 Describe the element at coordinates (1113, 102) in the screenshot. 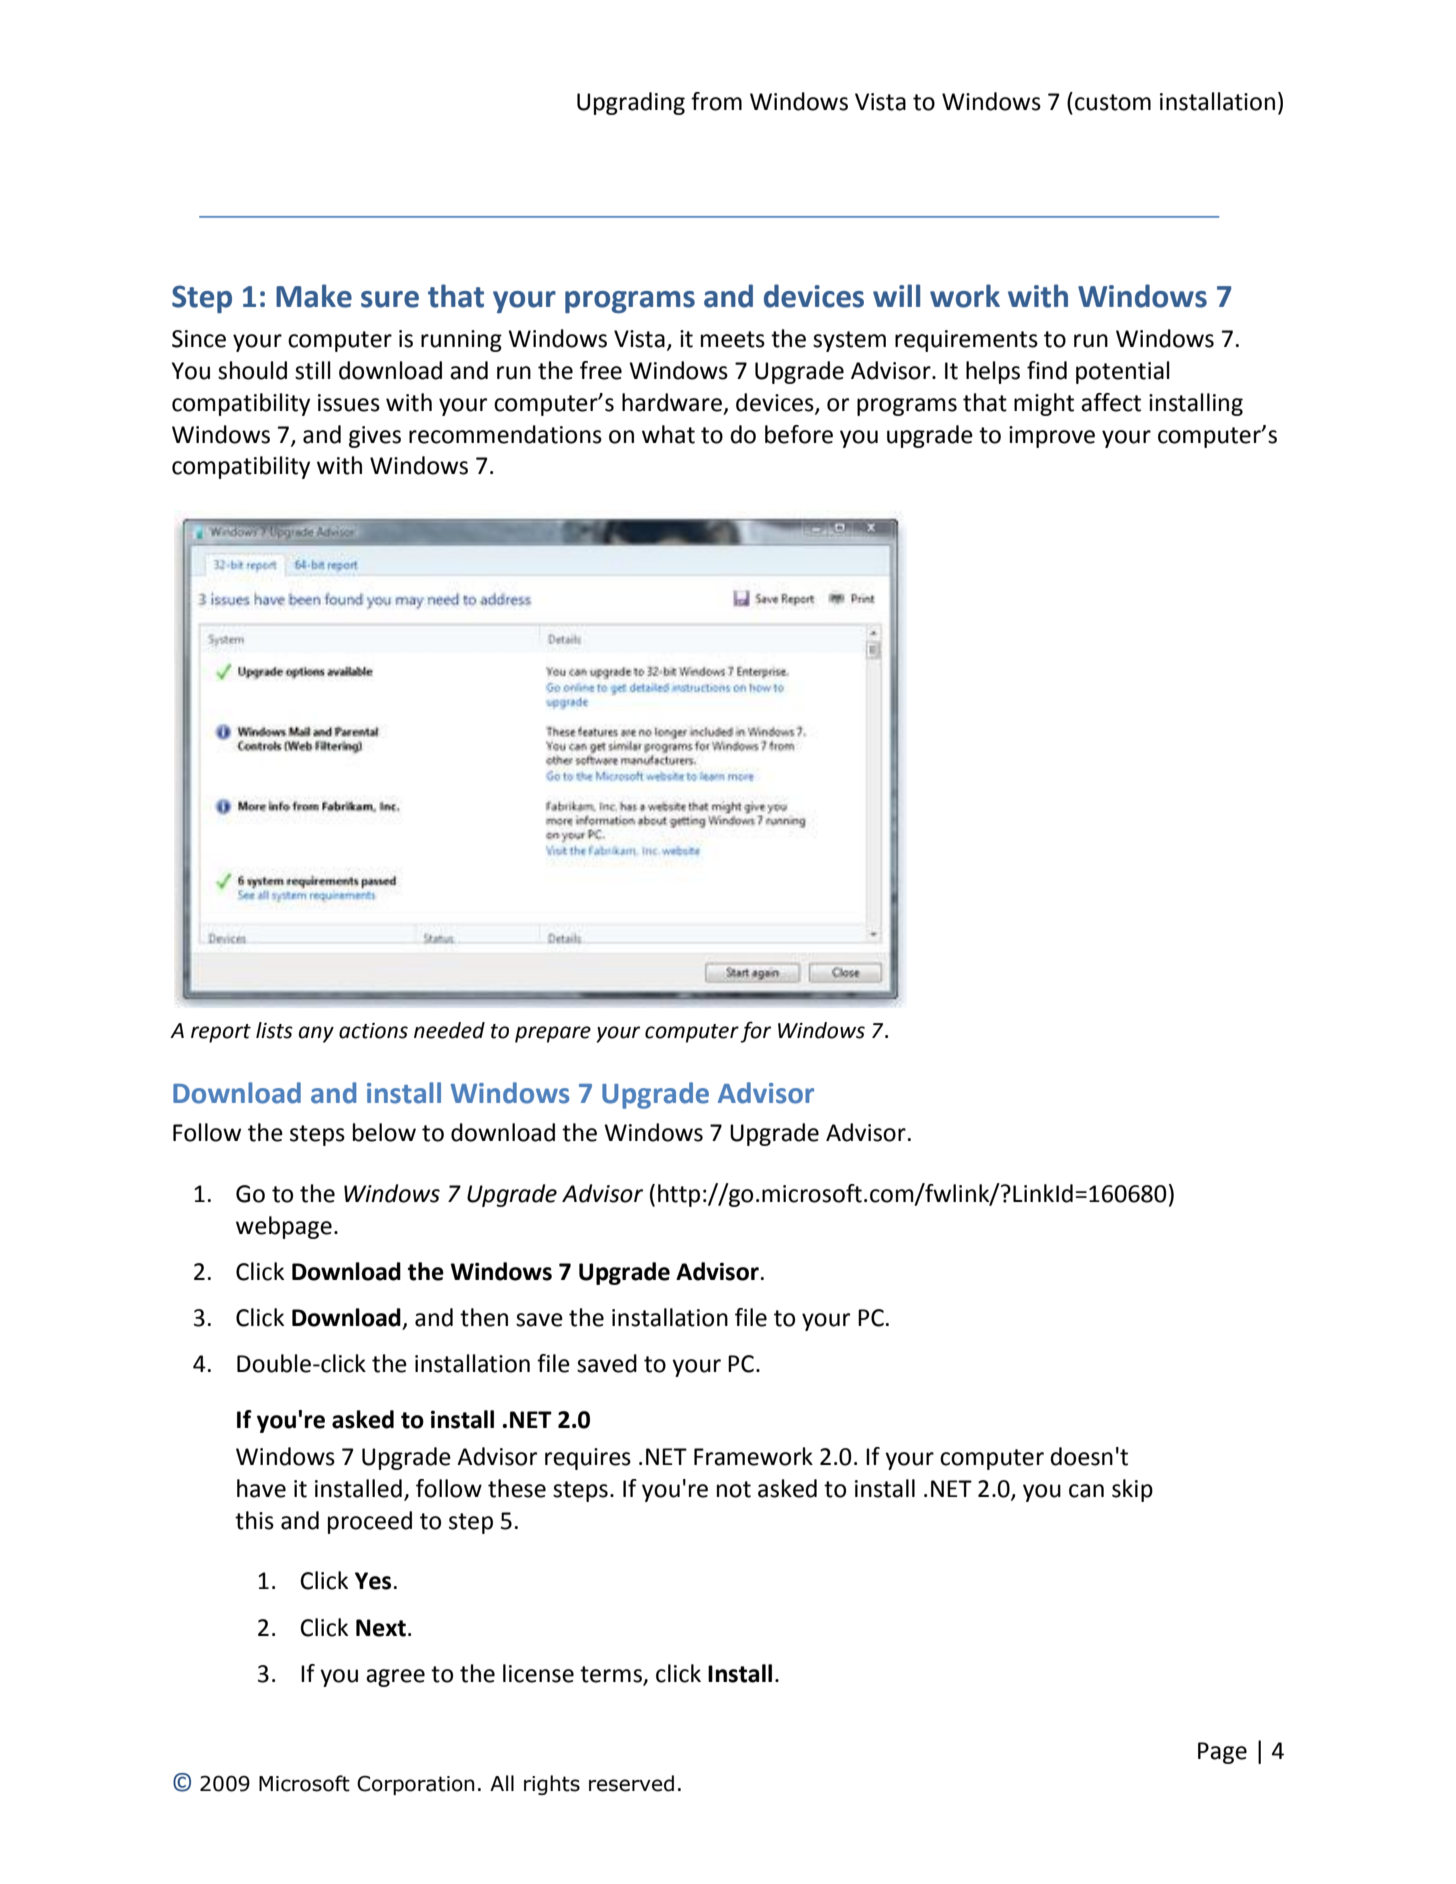

I see `custom` at that location.
